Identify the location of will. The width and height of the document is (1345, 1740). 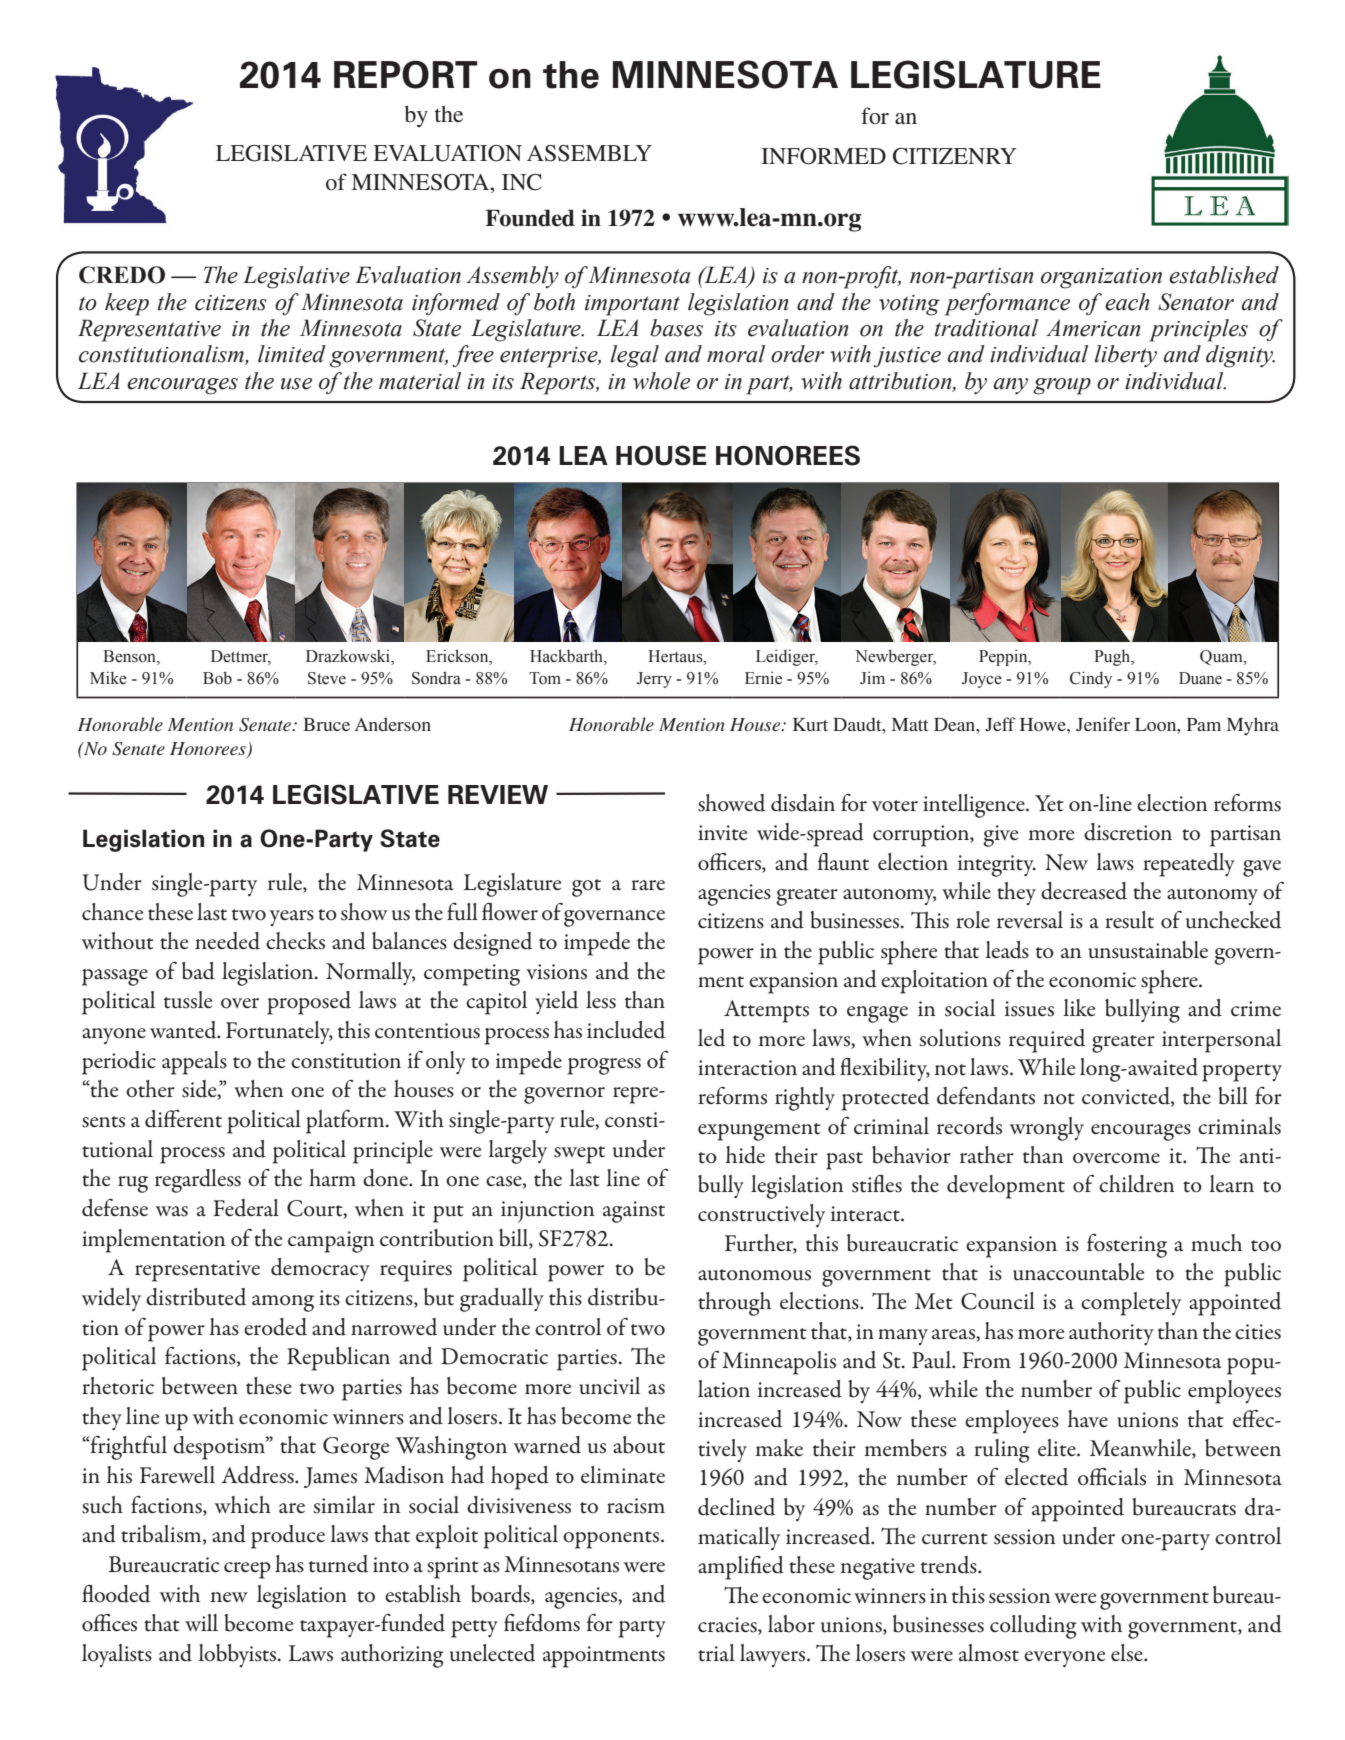
(201, 1622).
